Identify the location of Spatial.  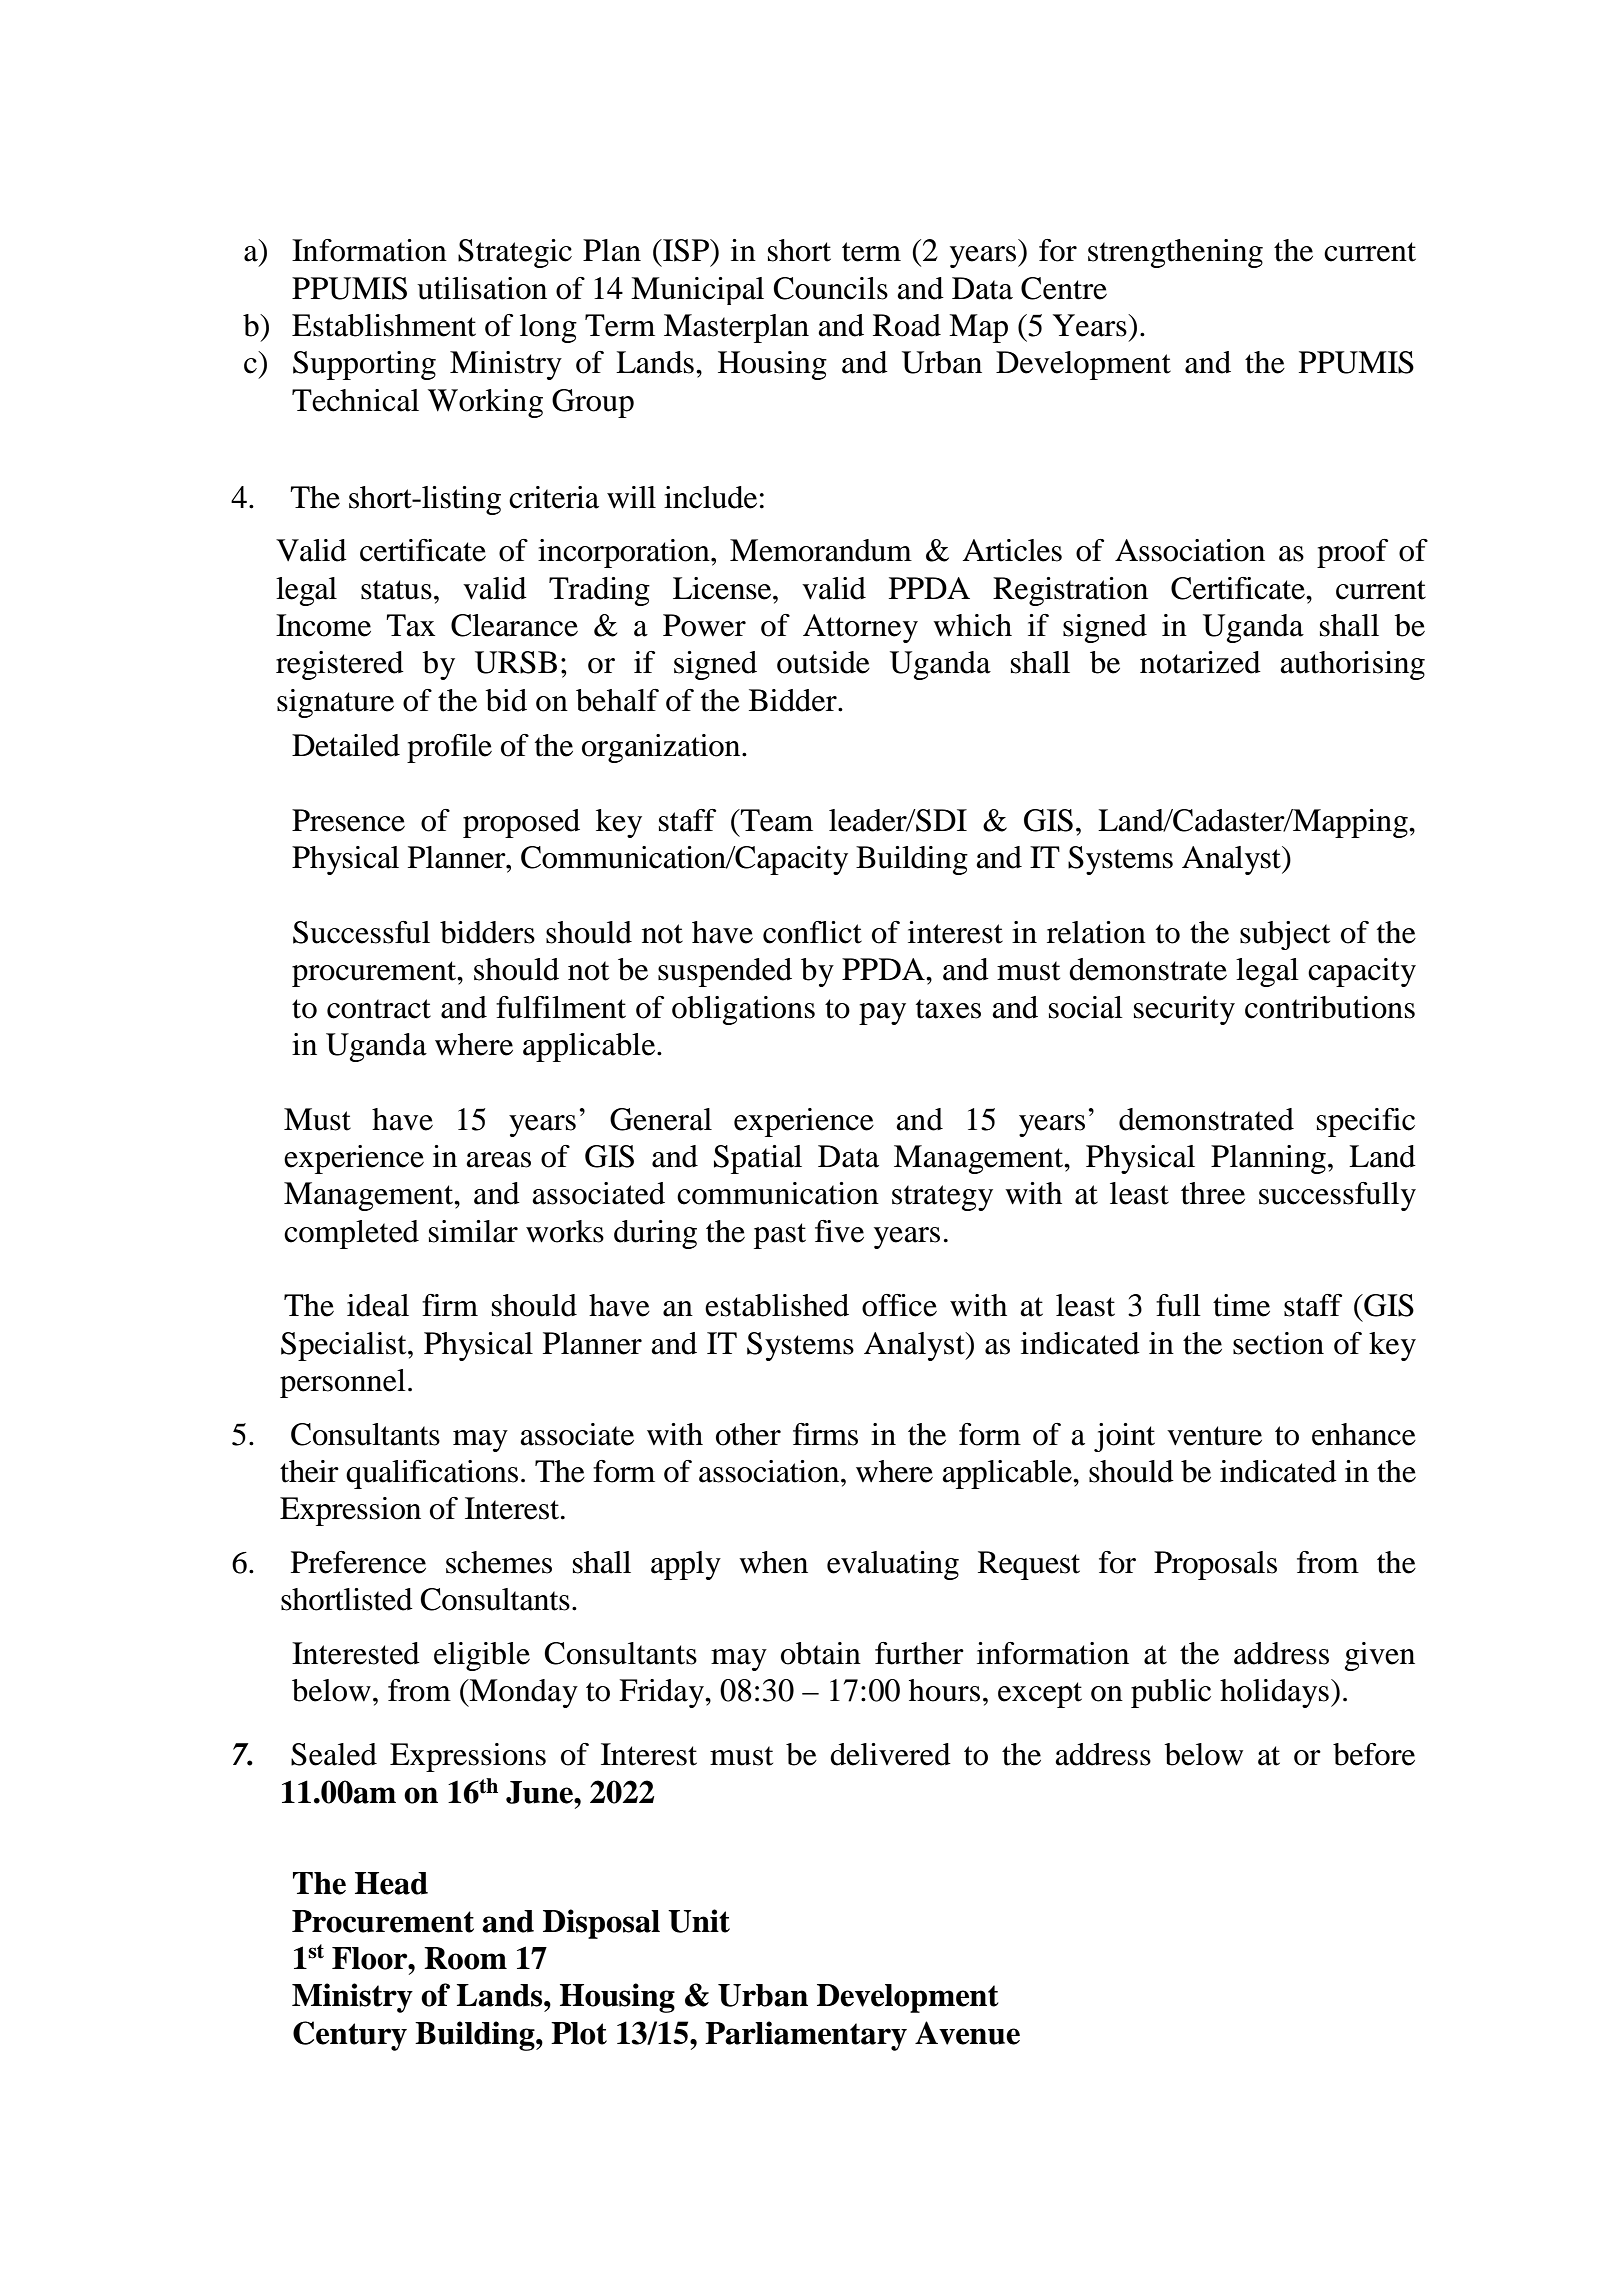
(758, 1159).
